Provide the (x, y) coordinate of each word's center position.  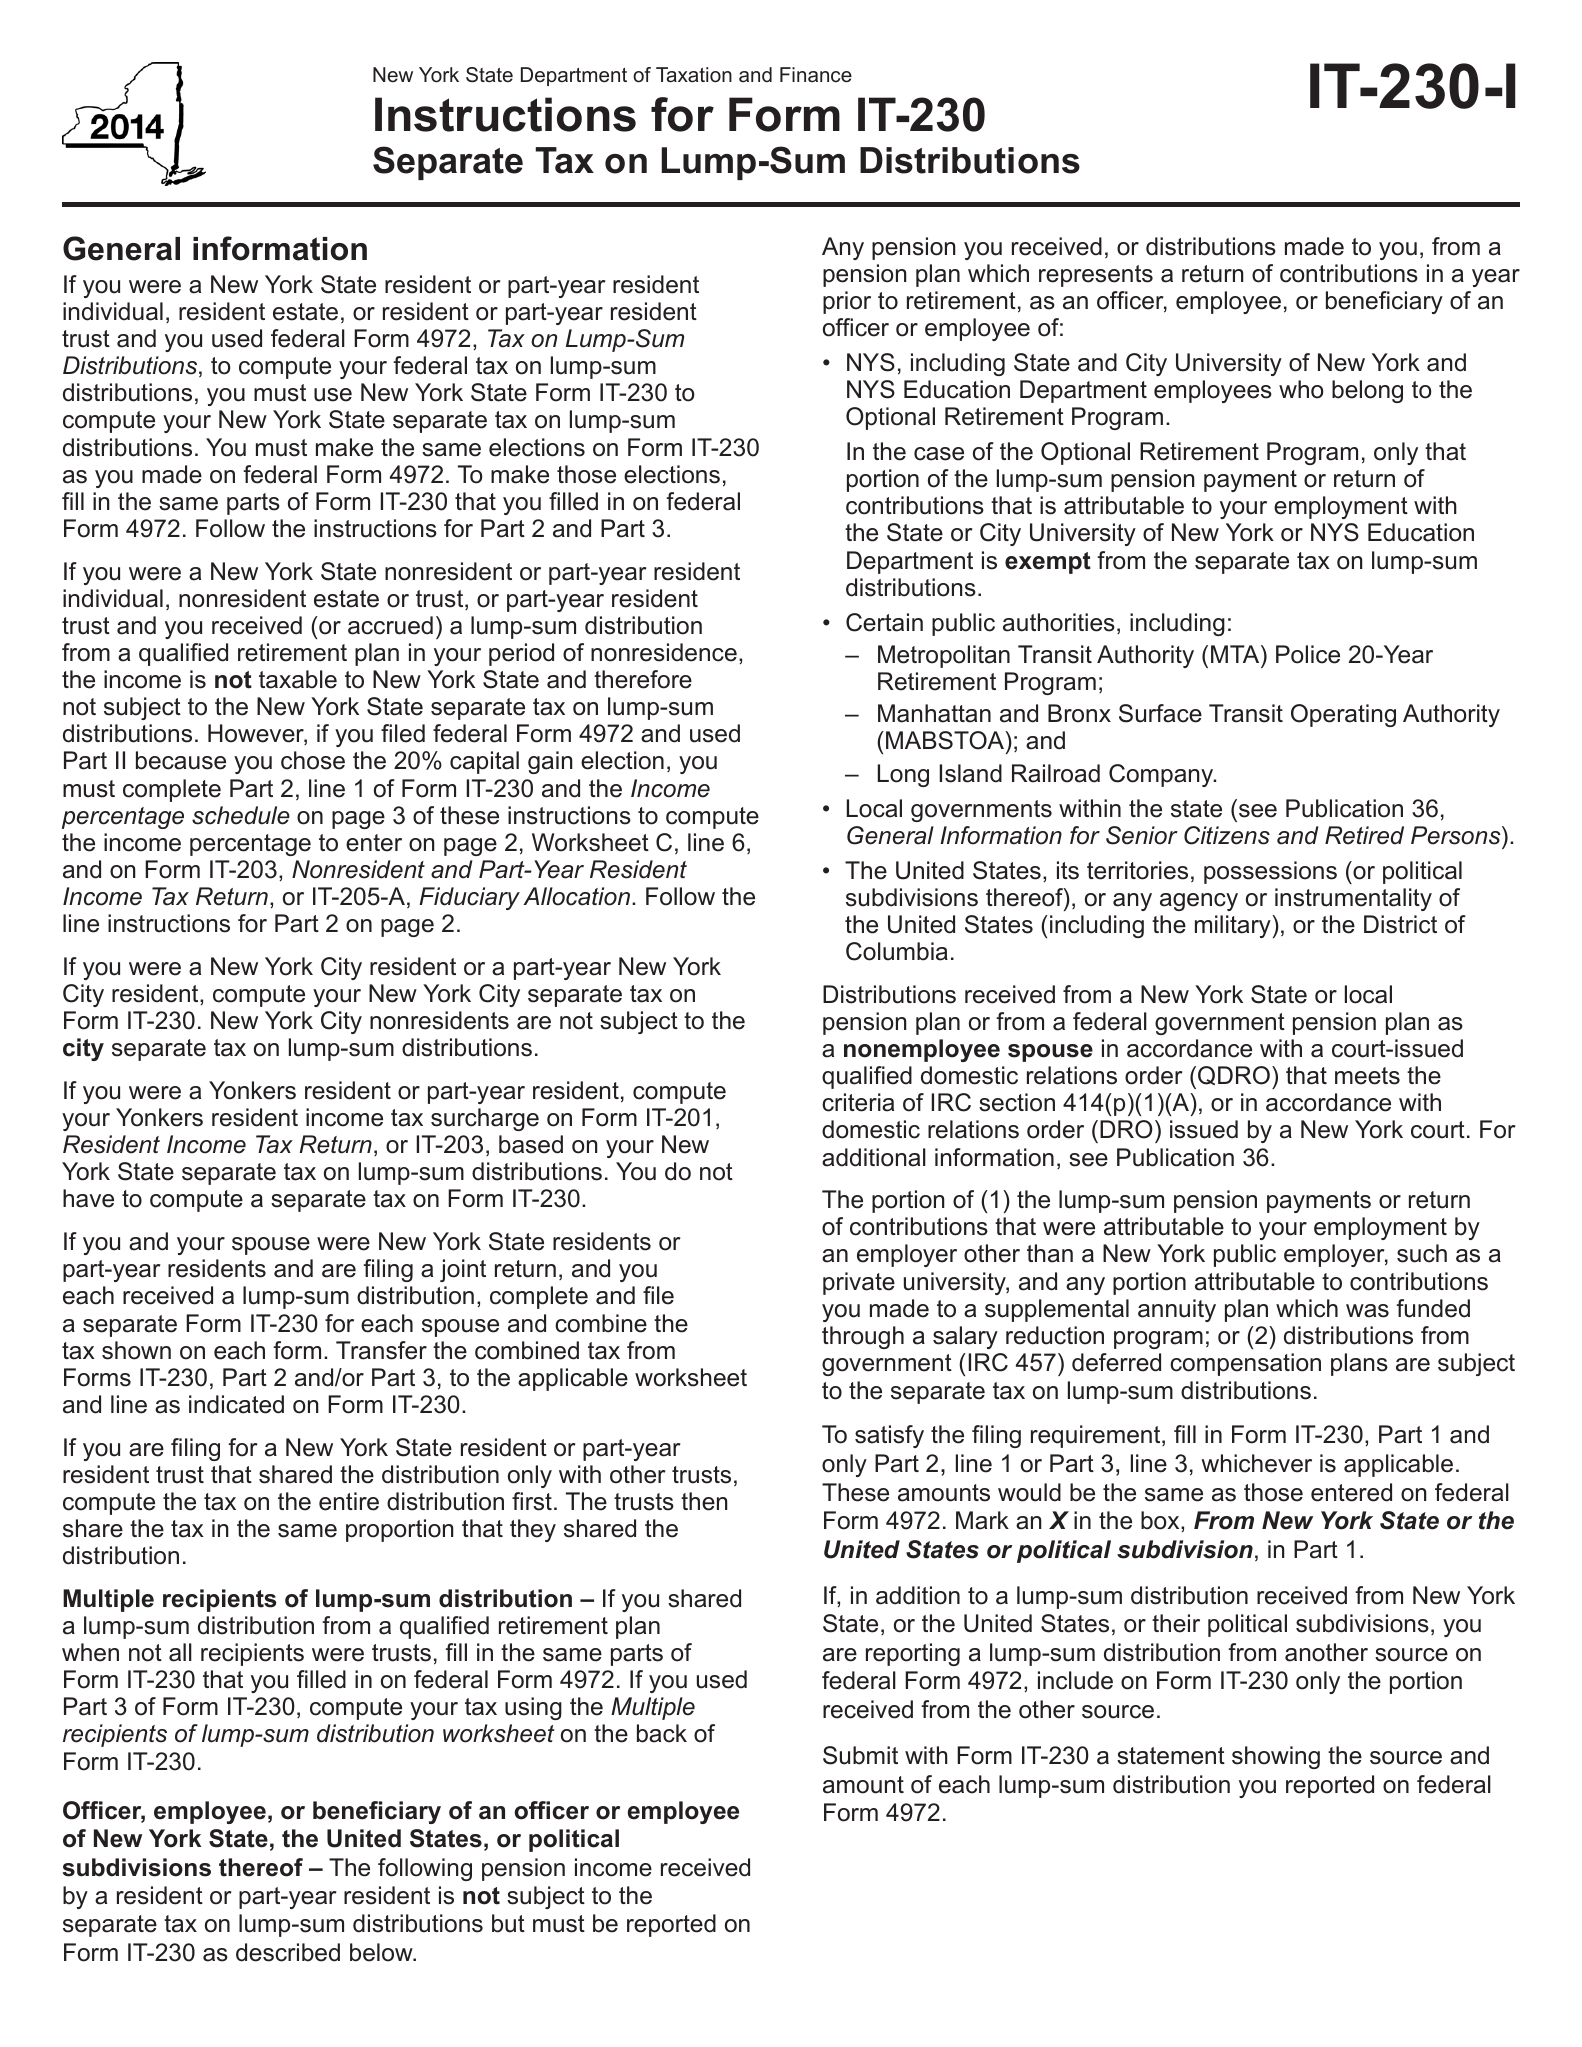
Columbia (897, 951)
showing (1276, 1757)
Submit (860, 1755)
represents (1096, 276)
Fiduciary (469, 898)
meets (1367, 1076)
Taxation (694, 75)
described (288, 1952)
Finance (816, 75)
